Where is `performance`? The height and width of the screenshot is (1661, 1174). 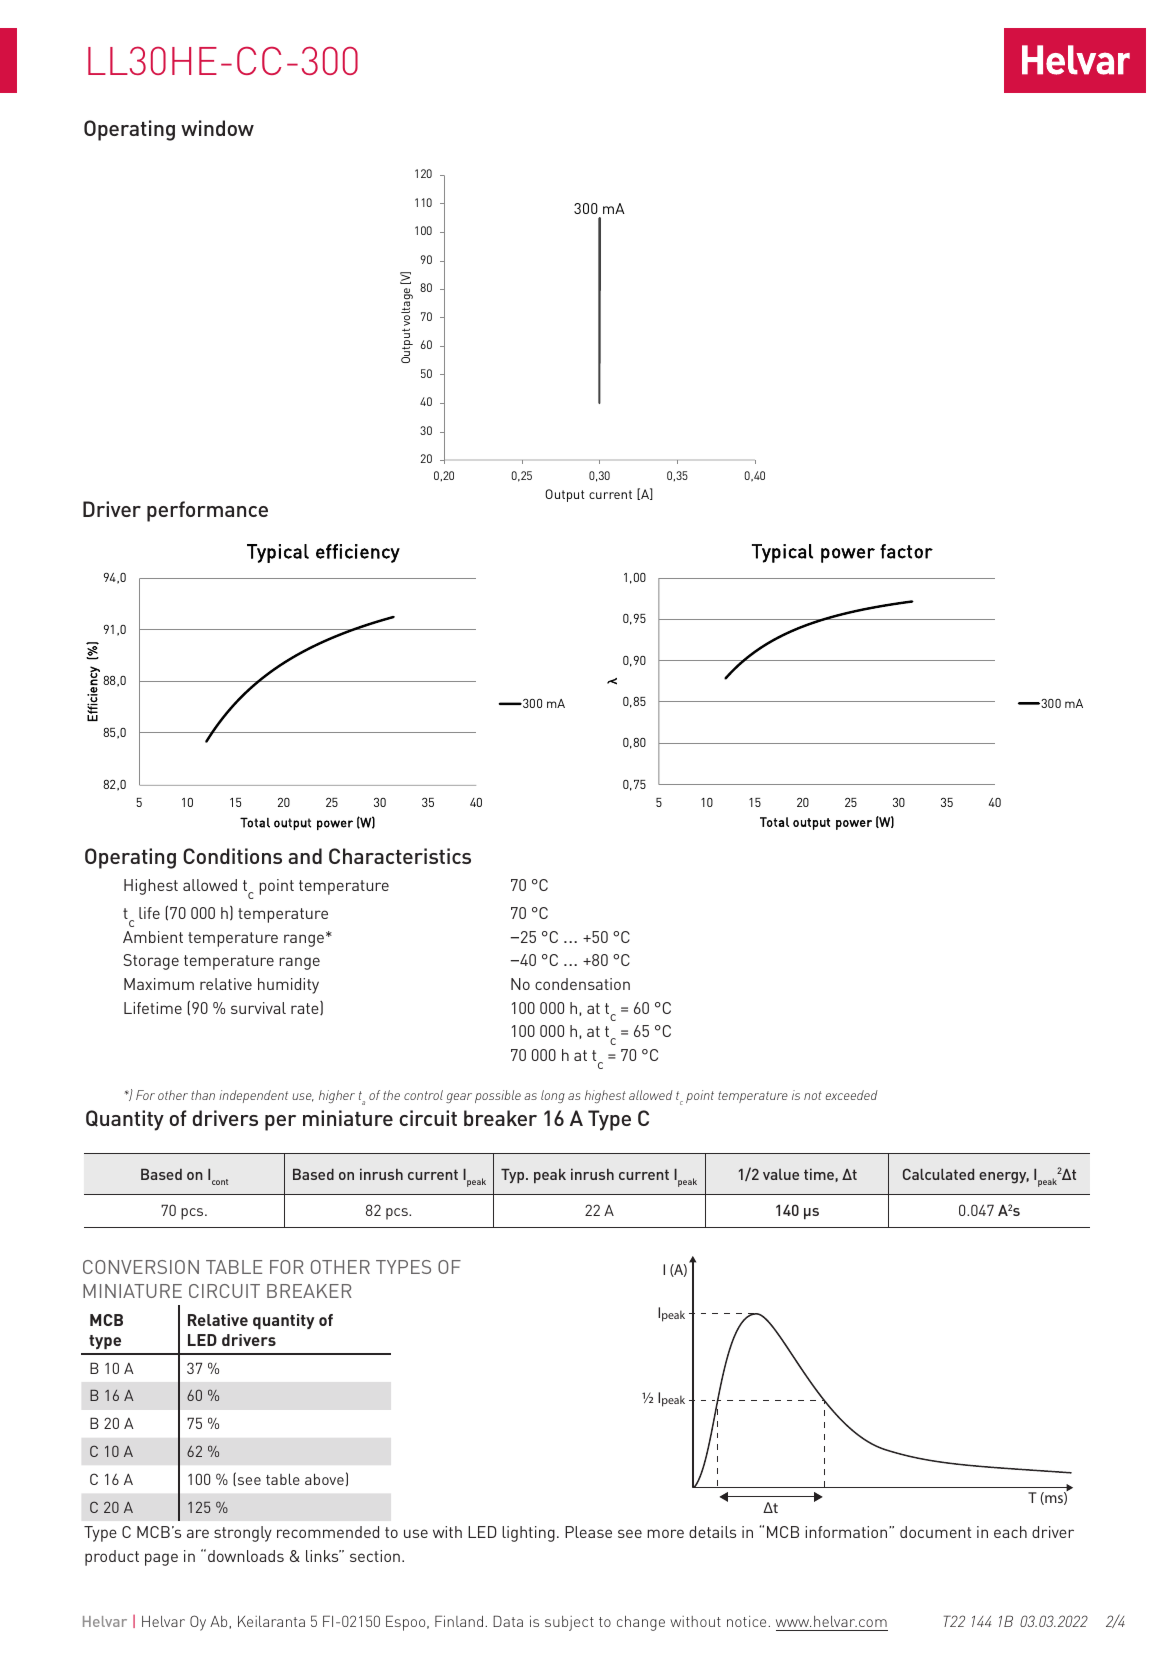 performance is located at coordinates (207, 511).
